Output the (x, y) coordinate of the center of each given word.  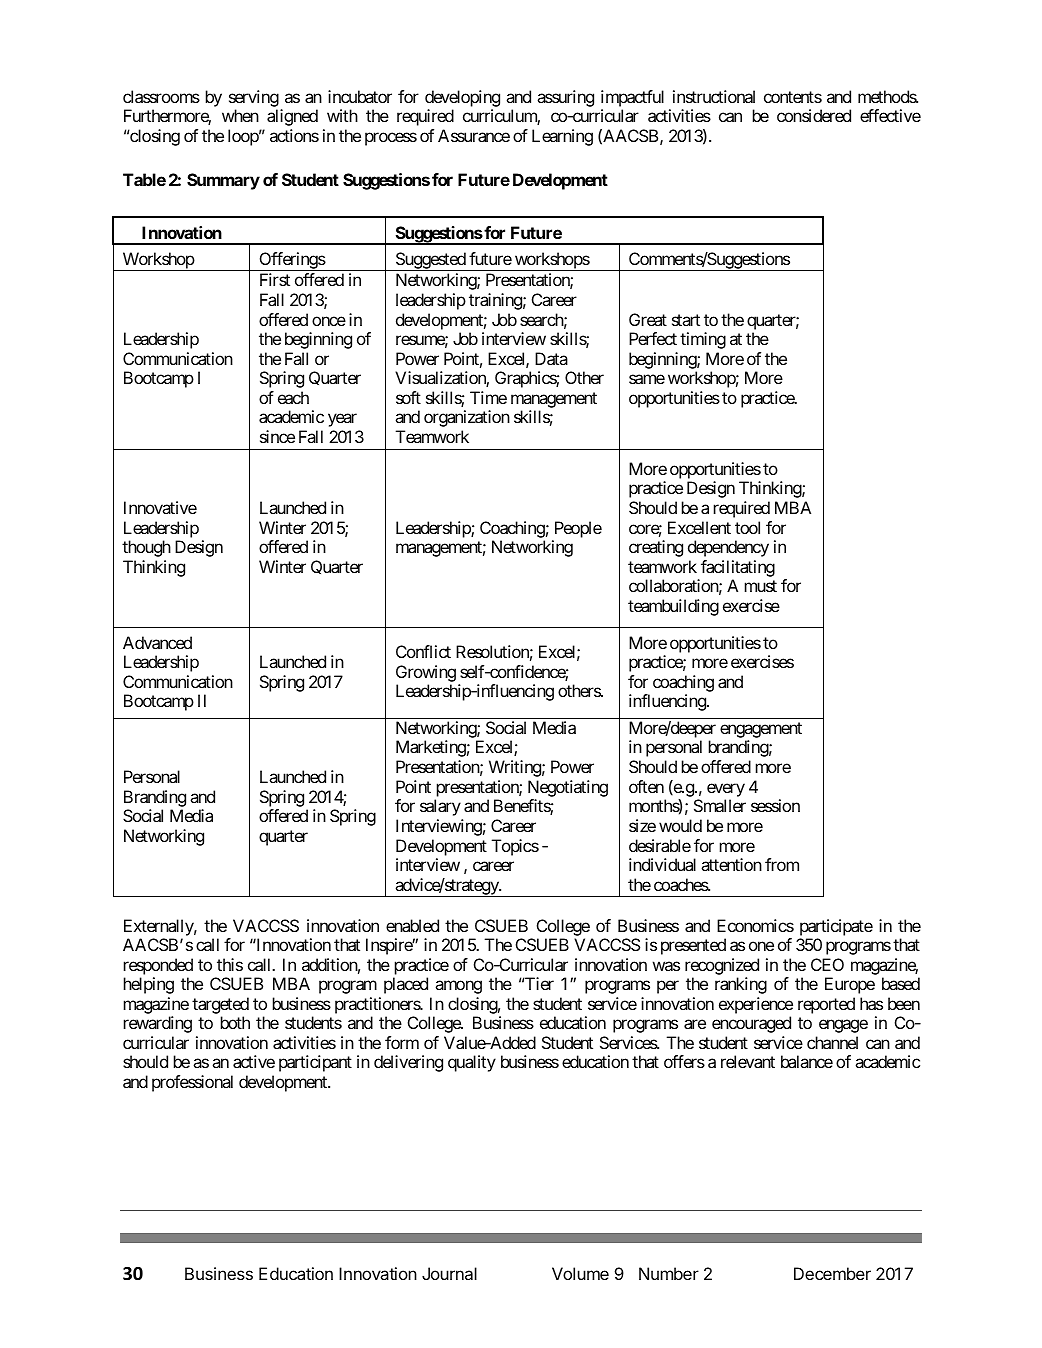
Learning (562, 137)
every (726, 790)
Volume (580, 1273)
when (240, 115)
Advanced (157, 642)
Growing (426, 675)
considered (814, 115)
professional (192, 1083)
